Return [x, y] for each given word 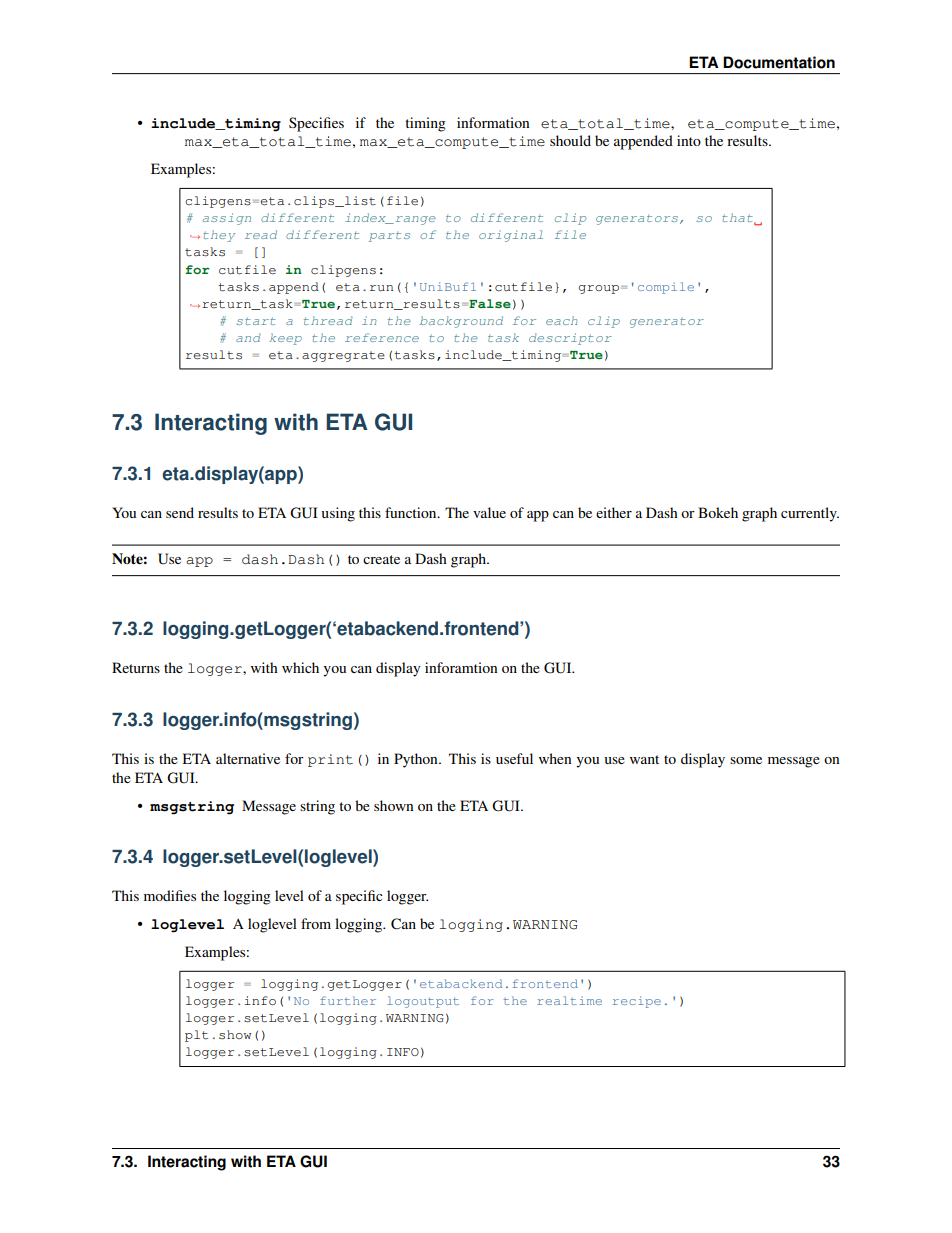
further [348, 1000]
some [746, 760]
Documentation [779, 62]
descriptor [570, 339]
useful [514, 758]
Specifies [316, 124]
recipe [637, 1002]
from [316, 923]
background [461, 322]
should [570, 140]
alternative [248, 758]
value [489, 512]
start [255, 321]
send [180, 512]
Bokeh [718, 512]
